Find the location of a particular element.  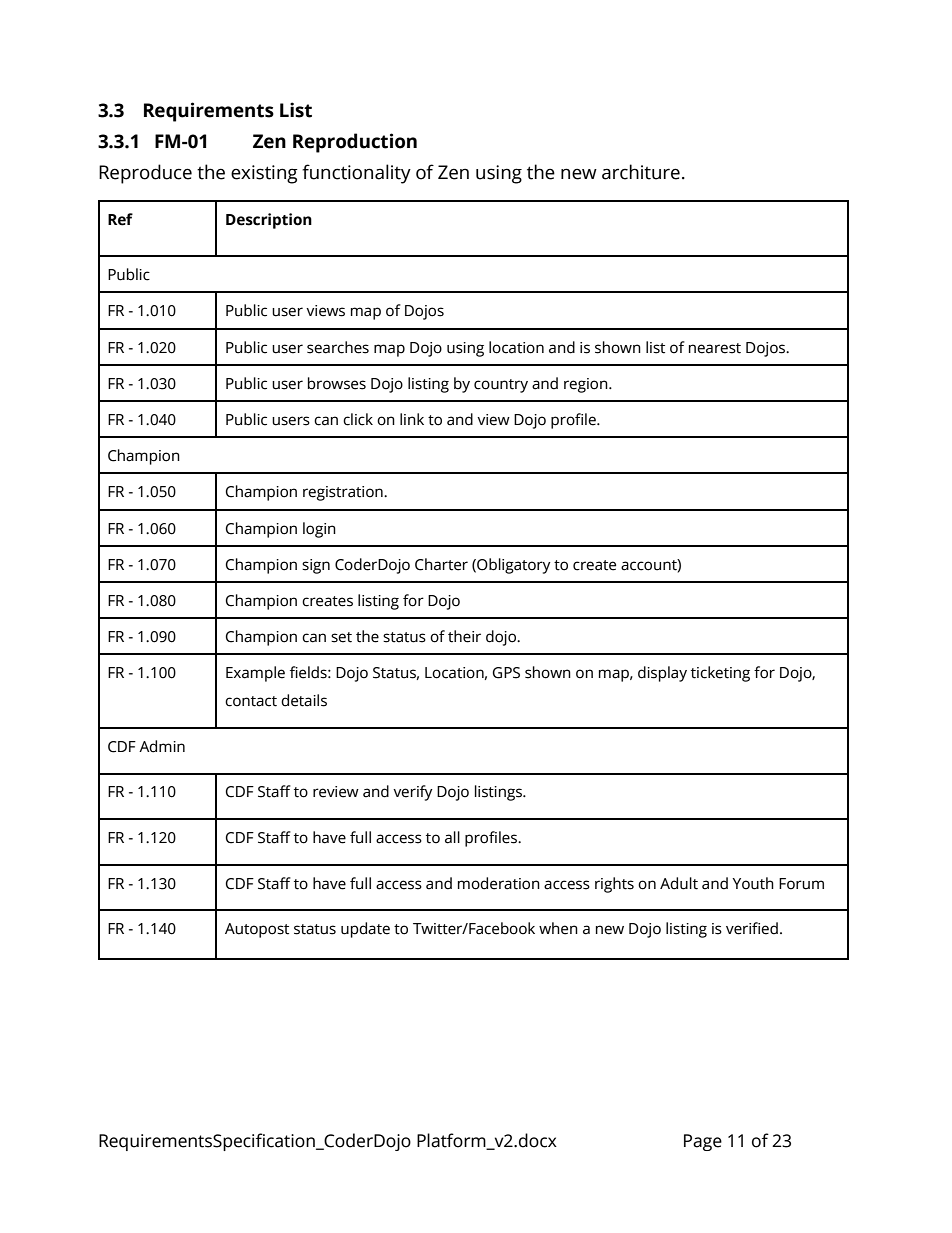

when is located at coordinates (558, 928).
